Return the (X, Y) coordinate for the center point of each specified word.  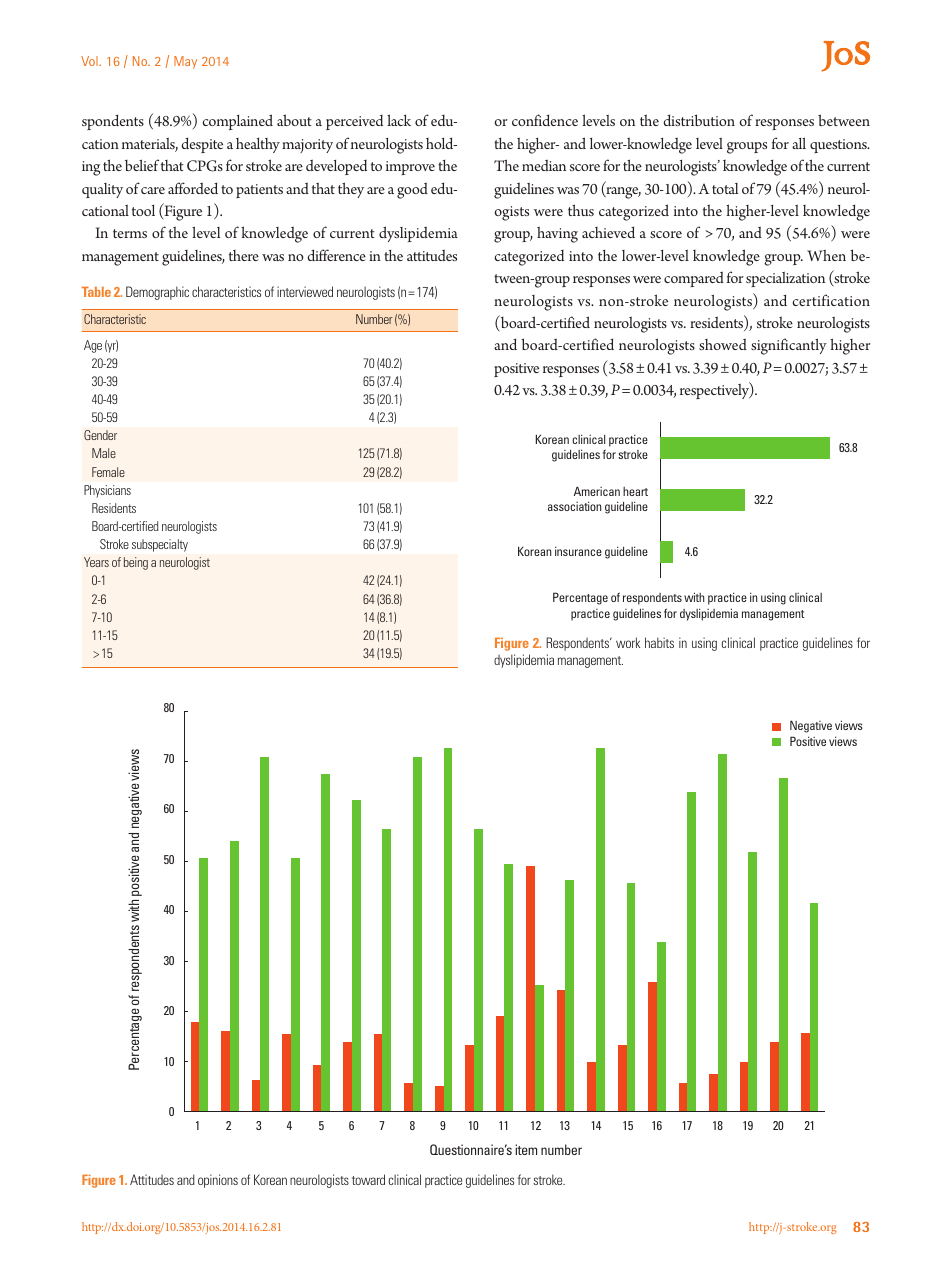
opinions (218, 1181)
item (526, 1149)
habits (659, 642)
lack (399, 120)
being (136, 563)
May (185, 62)
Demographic (157, 293)
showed (723, 344)
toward (368, 1179)
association (574, 506)
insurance (578, 551)
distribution (699, 120)
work (628, 642)
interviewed (305, 291)
